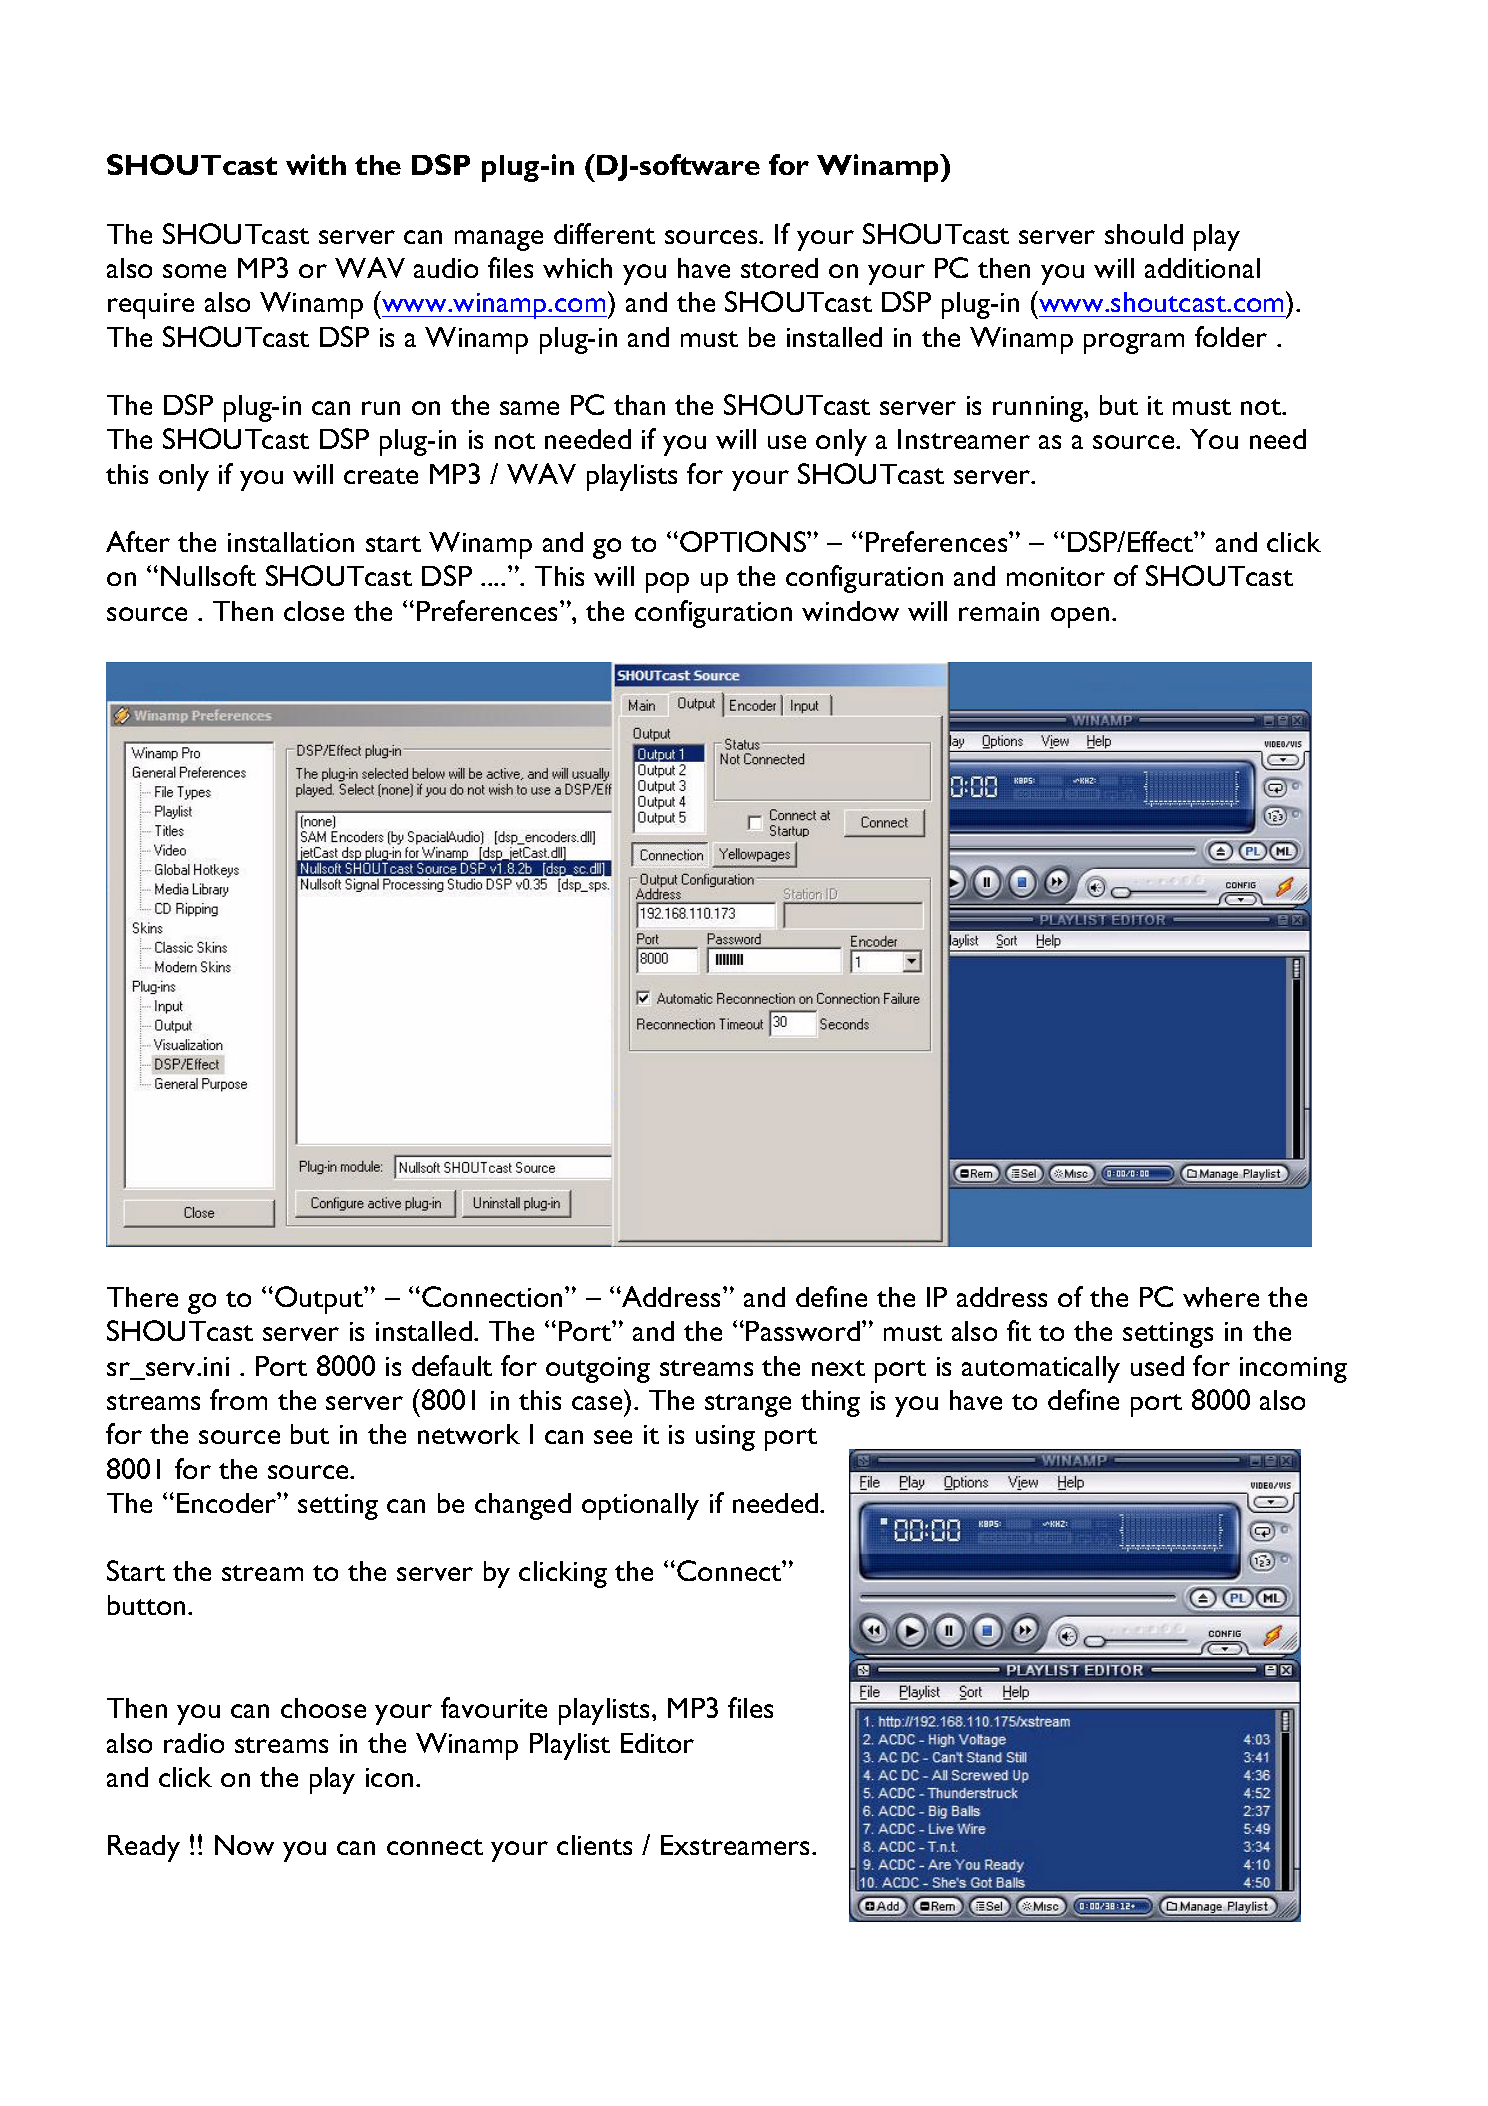 Image resolution: width=1488 pixels, height=2106 pixels. I want to click on with, so click(316, 164).
